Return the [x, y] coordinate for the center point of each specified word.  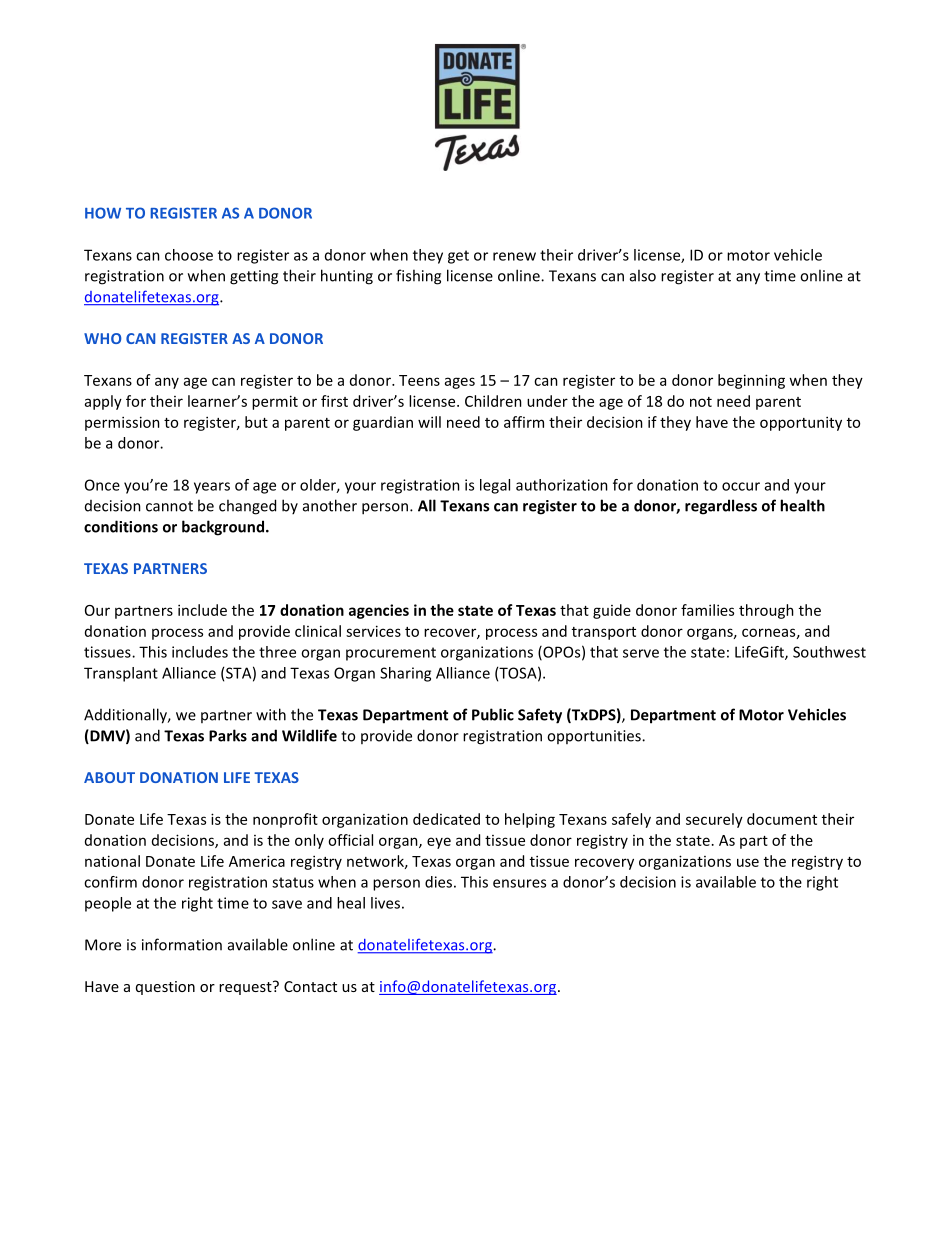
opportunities [595, 737]
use [748, 862]
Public [493, 714]
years [212, 488]
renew [514, 256]
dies [438, 882]
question [165, 988]
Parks [228, 735]
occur [741, 486]
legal [495, 486]
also [643, 275]
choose [189, 255]
